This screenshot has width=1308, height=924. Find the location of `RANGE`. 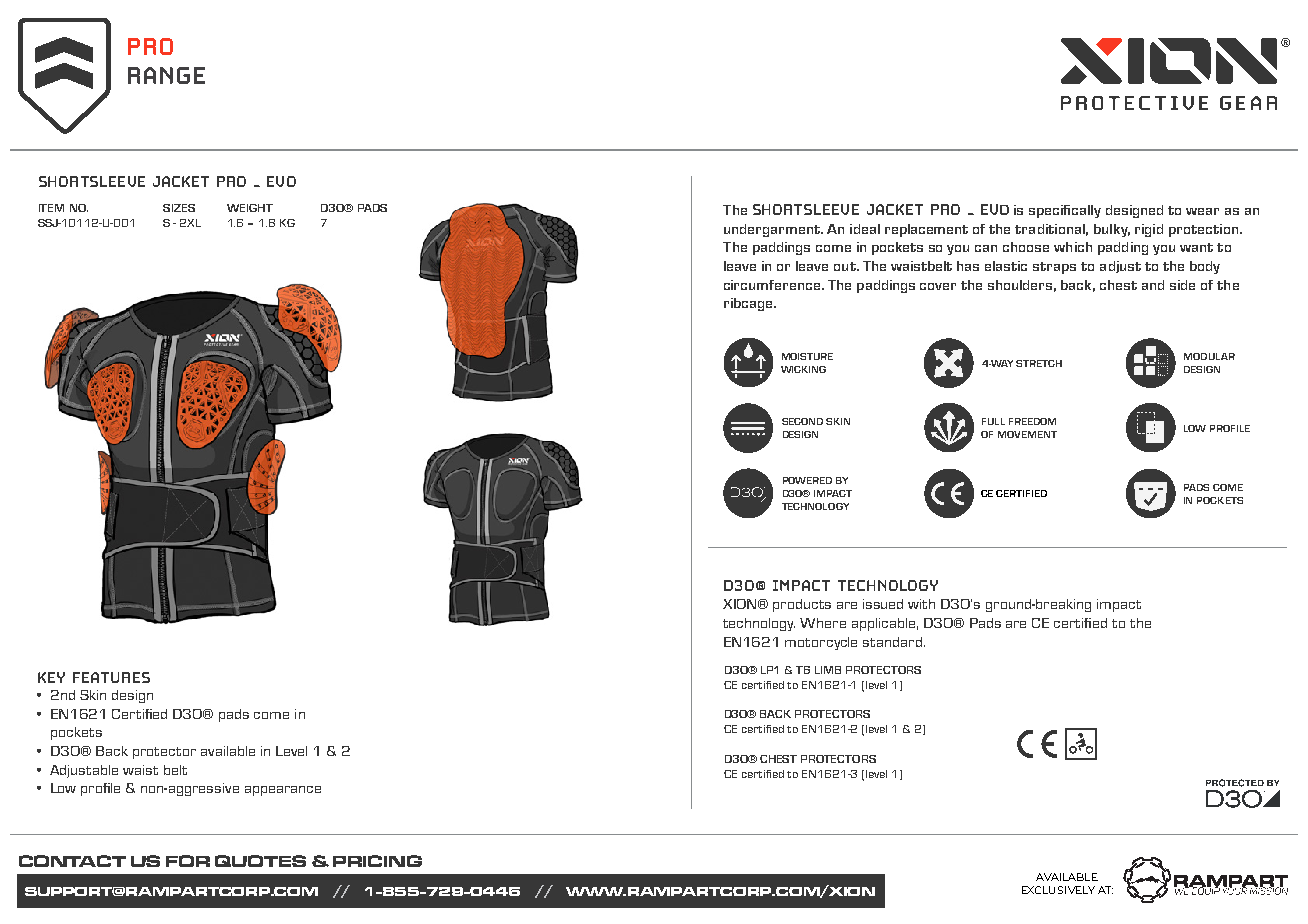

RANGE is located at coordinates (166, 75).
